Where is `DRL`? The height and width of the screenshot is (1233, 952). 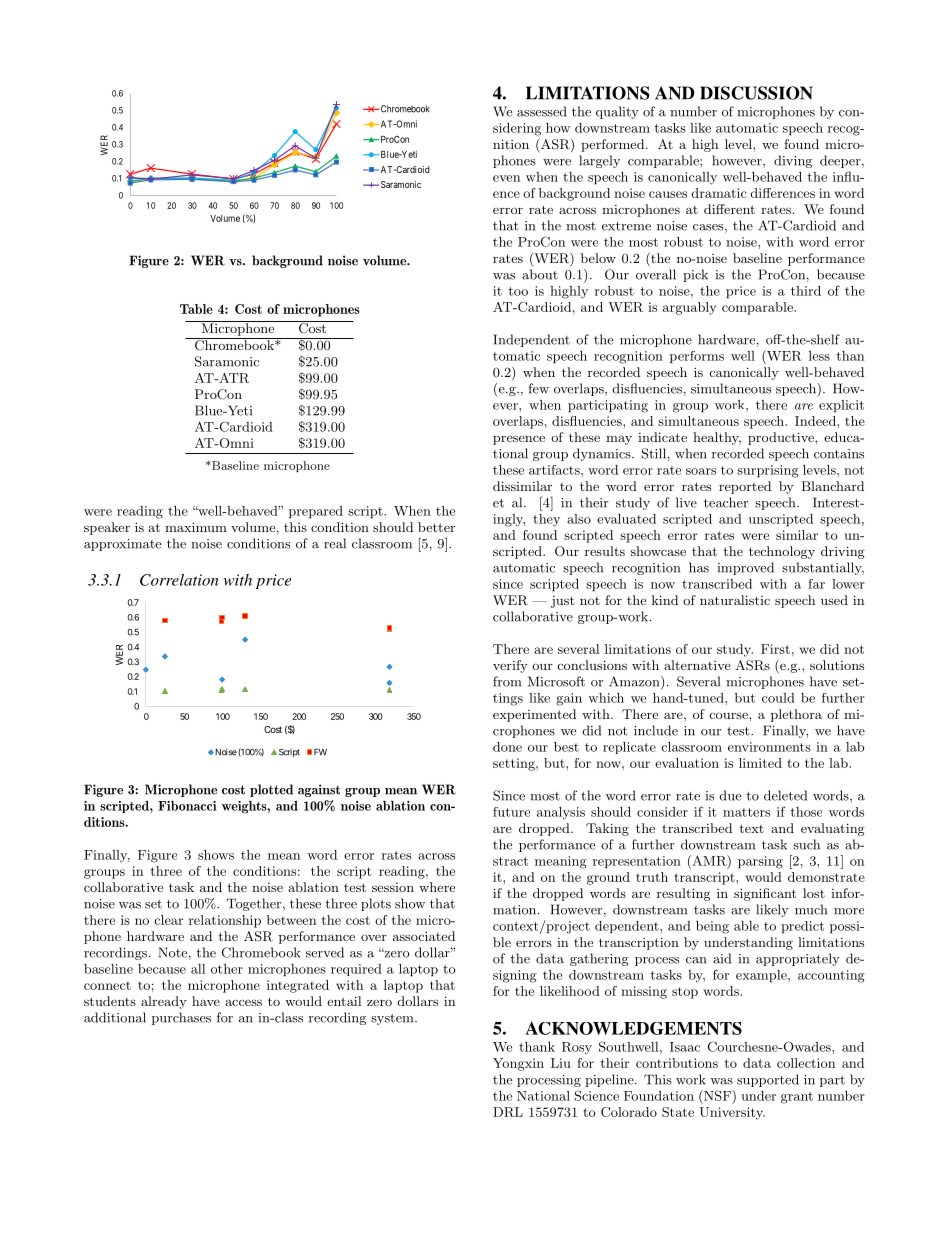
DRL is located at coordinates (508, 1112).
